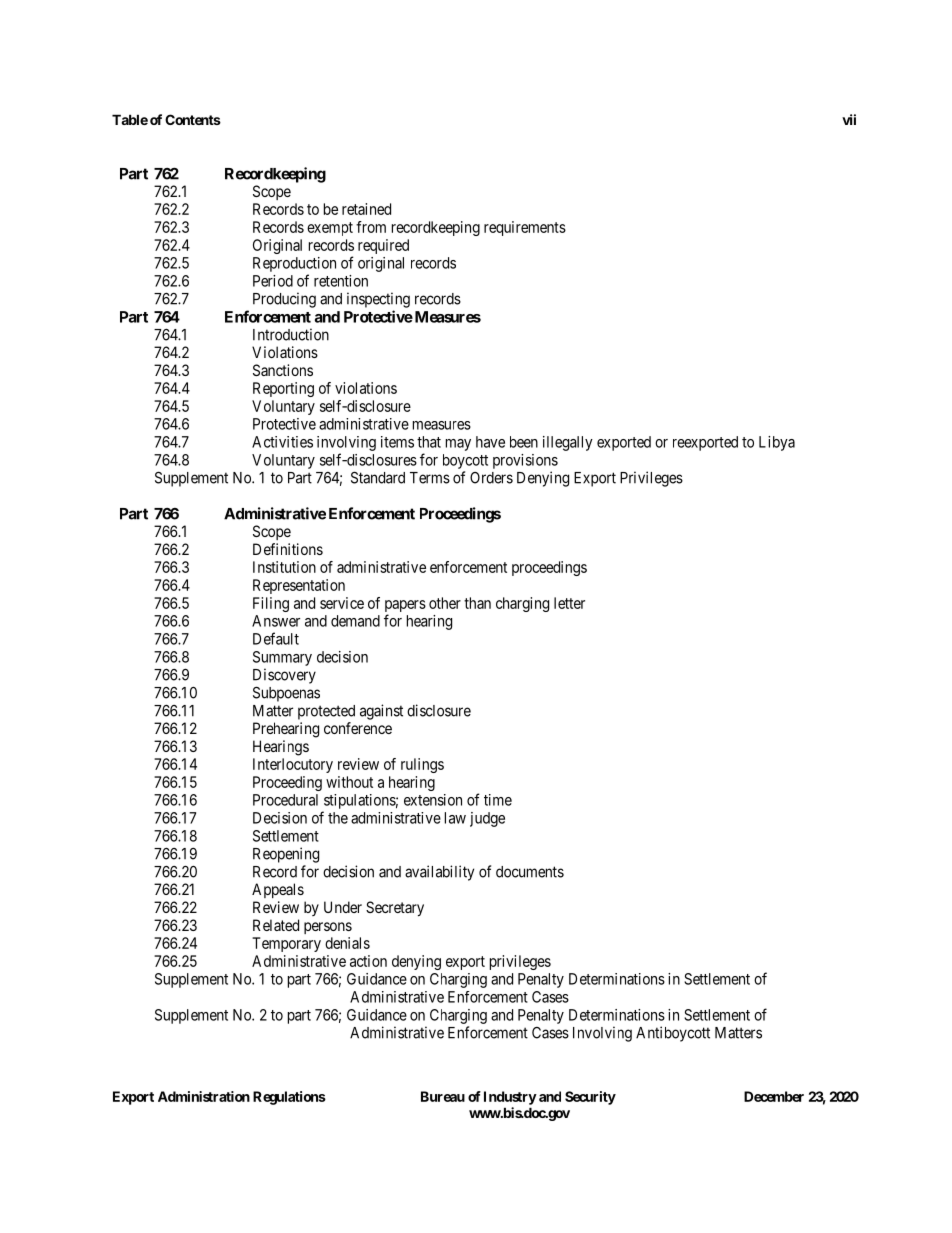 This image has height=1233, width=952. Describe the element at coordinates (278, 890) in the image. I see `Appeals` at that location.
